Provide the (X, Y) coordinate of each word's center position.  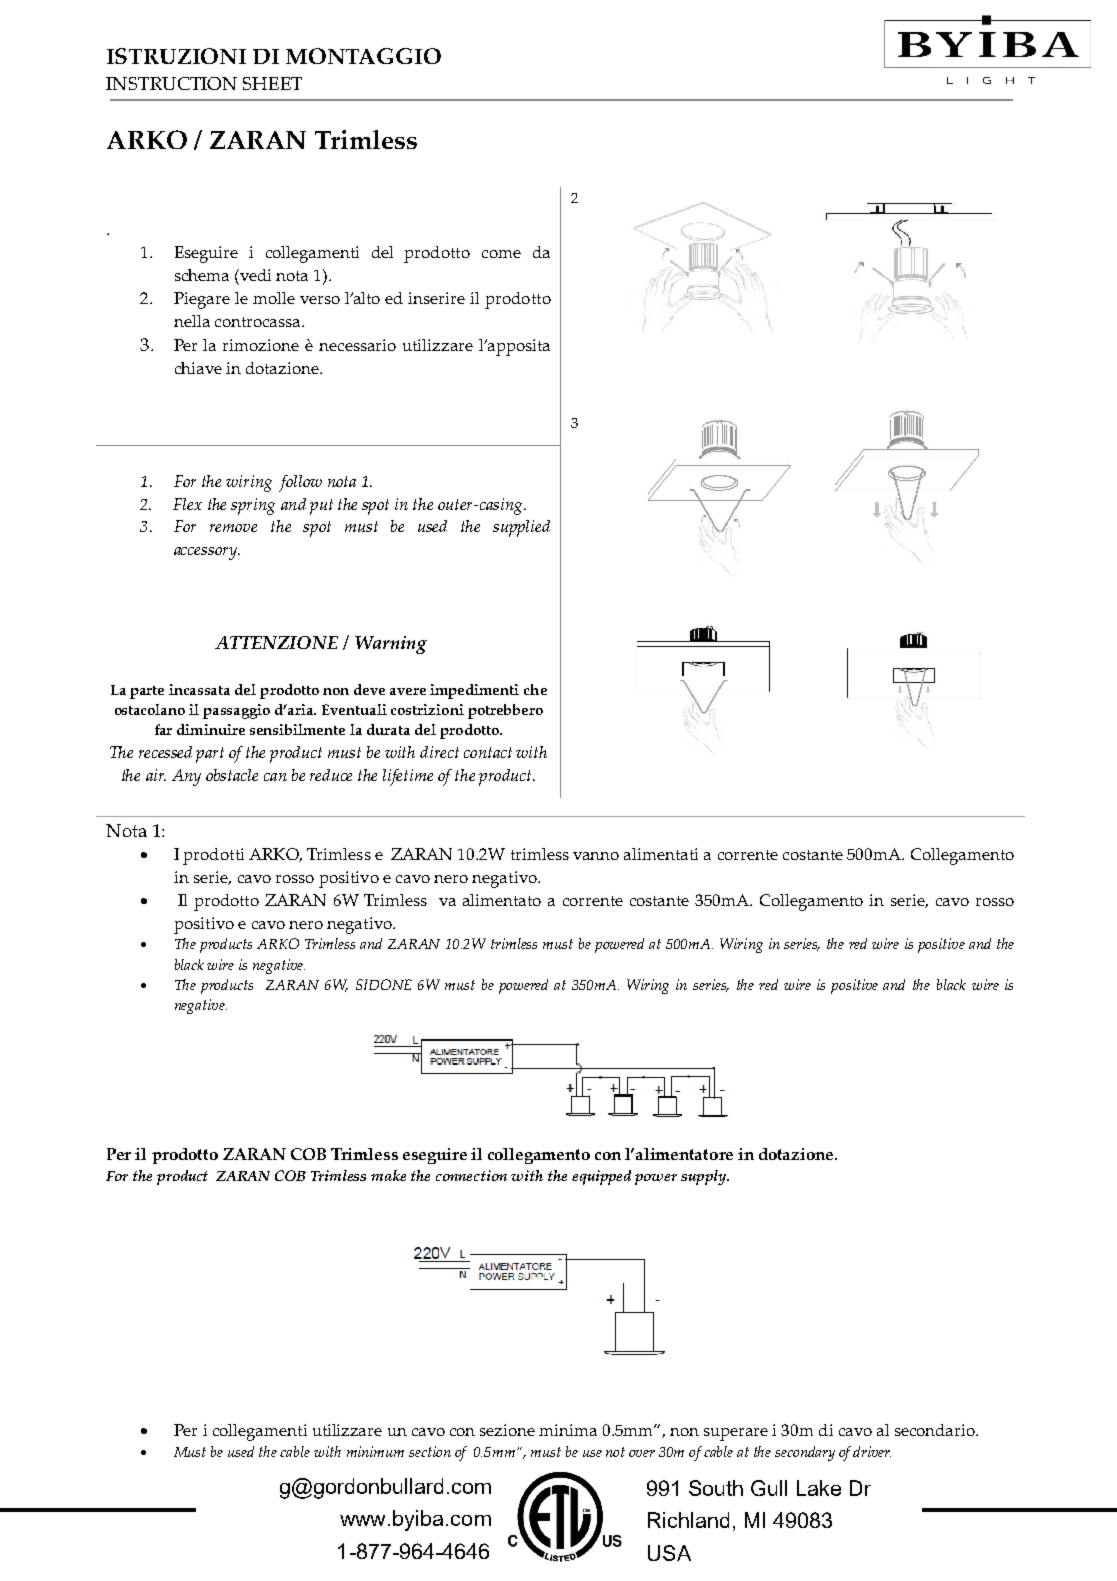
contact (488, 752)
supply (705, 1177)
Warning (391, 645)
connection (471, 1175)
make (388, 1175)
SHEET (272, 83)
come (501, 254)
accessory (207, 553)
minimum (375, 1451)
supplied (521, 528)
